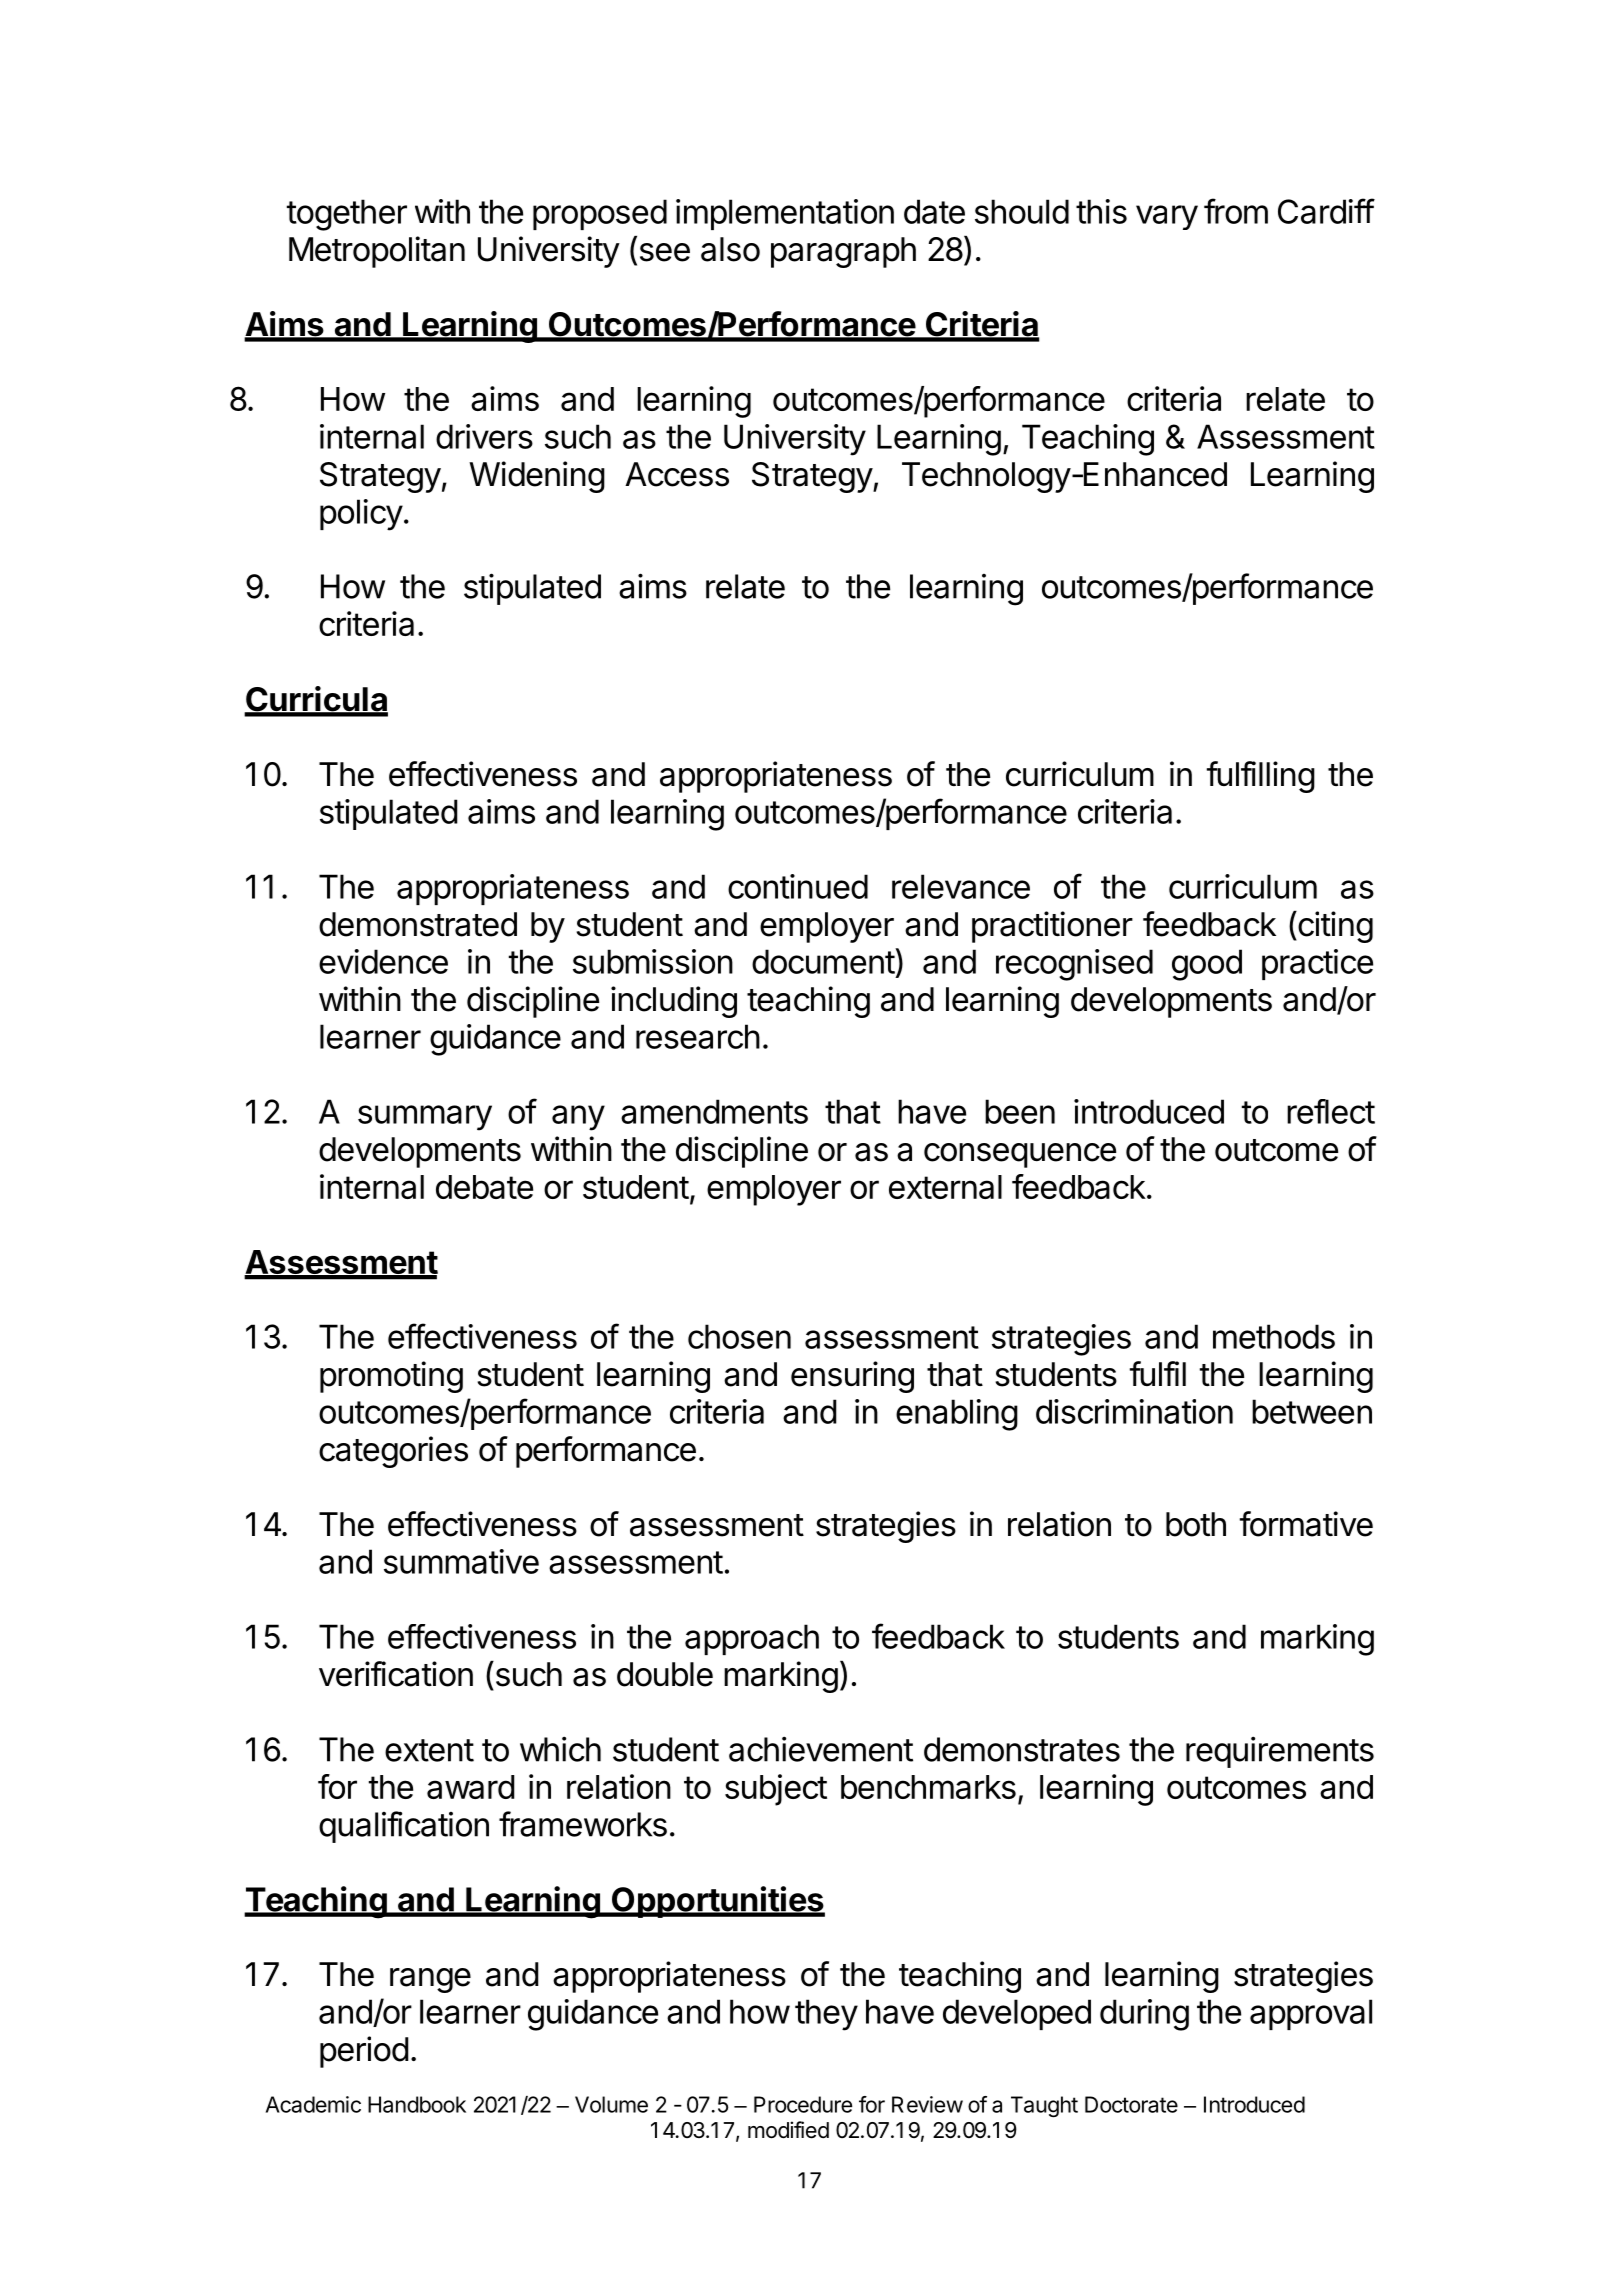 This image has width=1619, height=2289. I want to click on debate, so click(484, 1187).
